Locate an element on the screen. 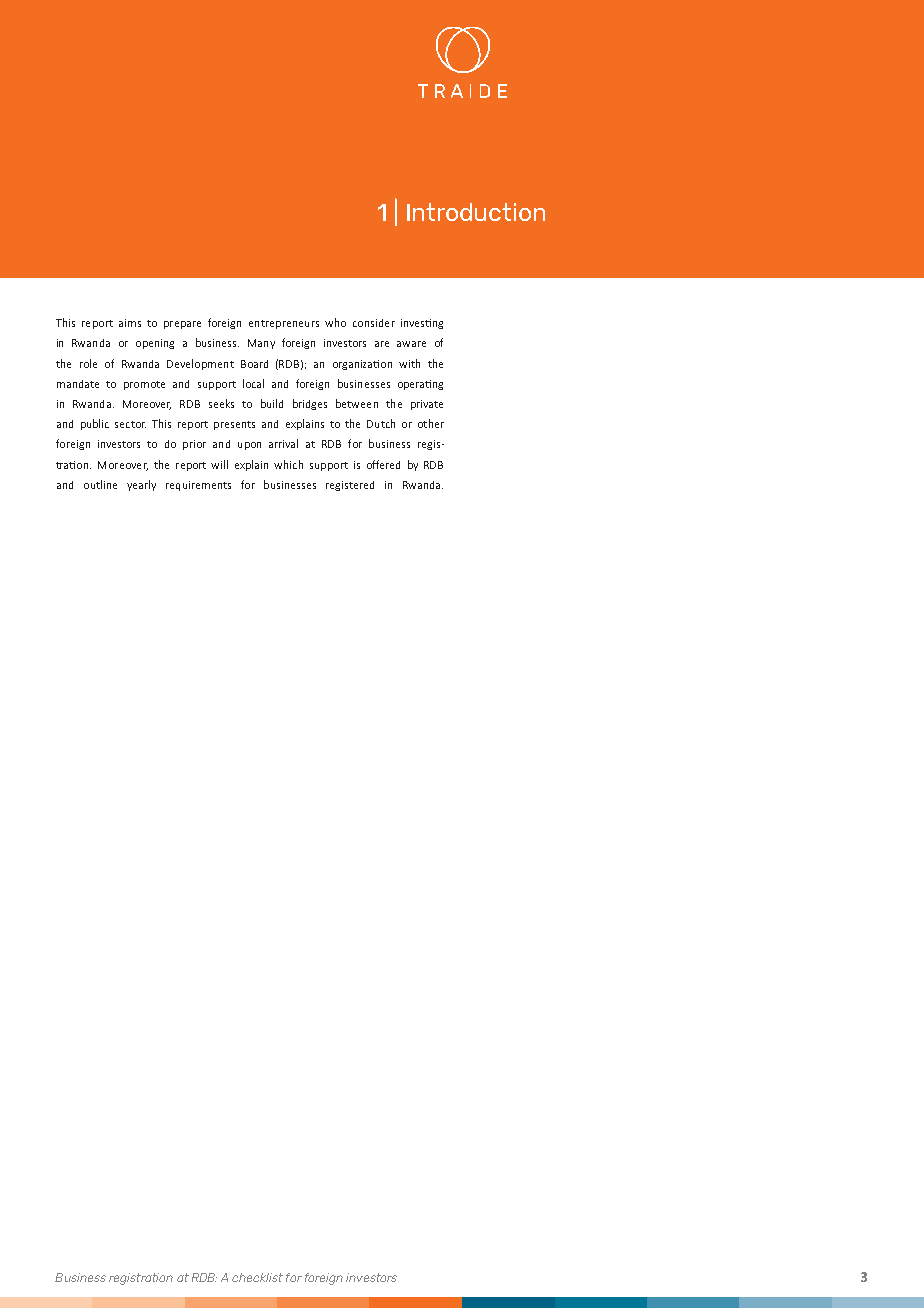 This screenshot has width=924, height=1308. aims is located at coordinates (130, 323).
